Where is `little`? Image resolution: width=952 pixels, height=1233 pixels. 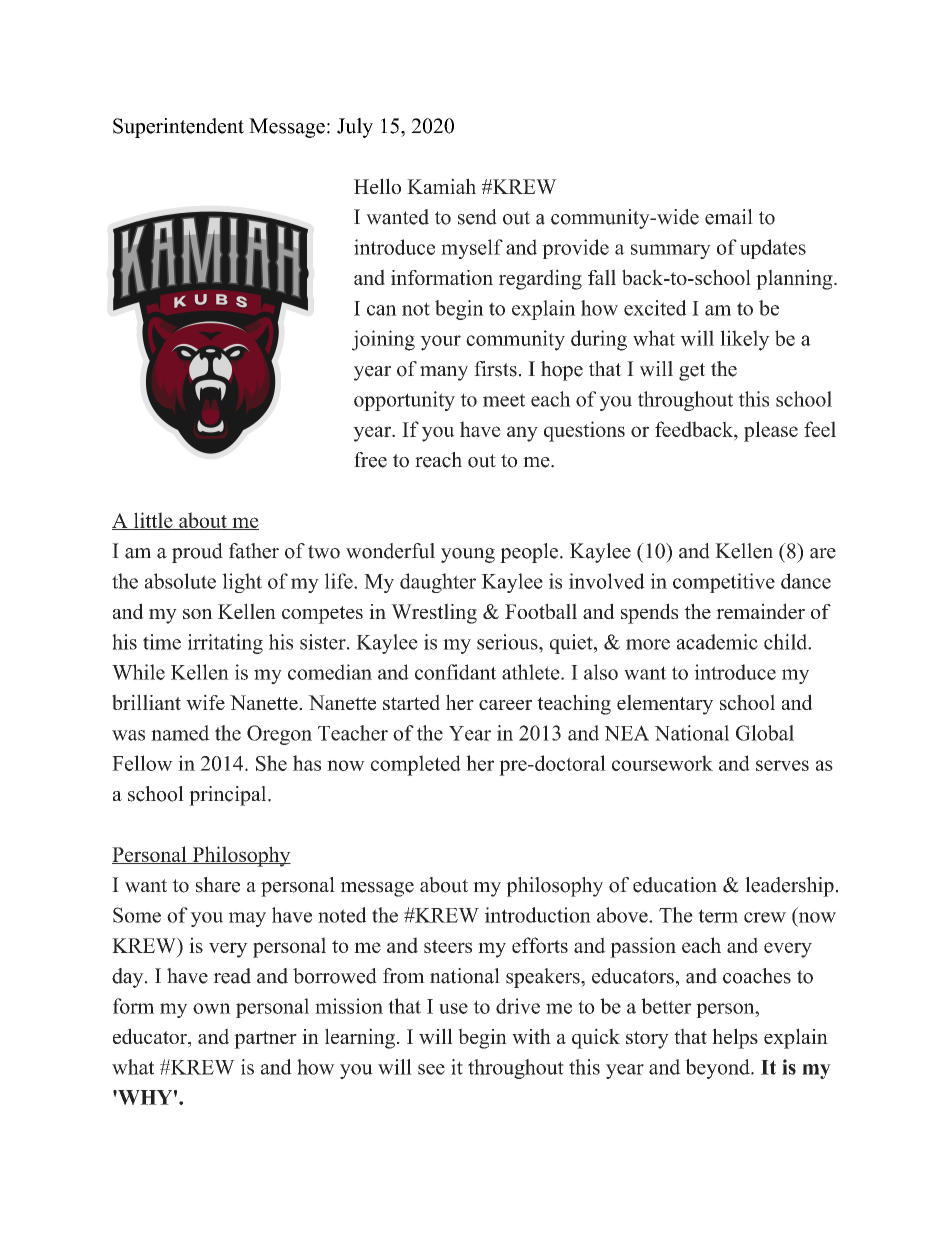 little is located at coordinates (153, 521).
